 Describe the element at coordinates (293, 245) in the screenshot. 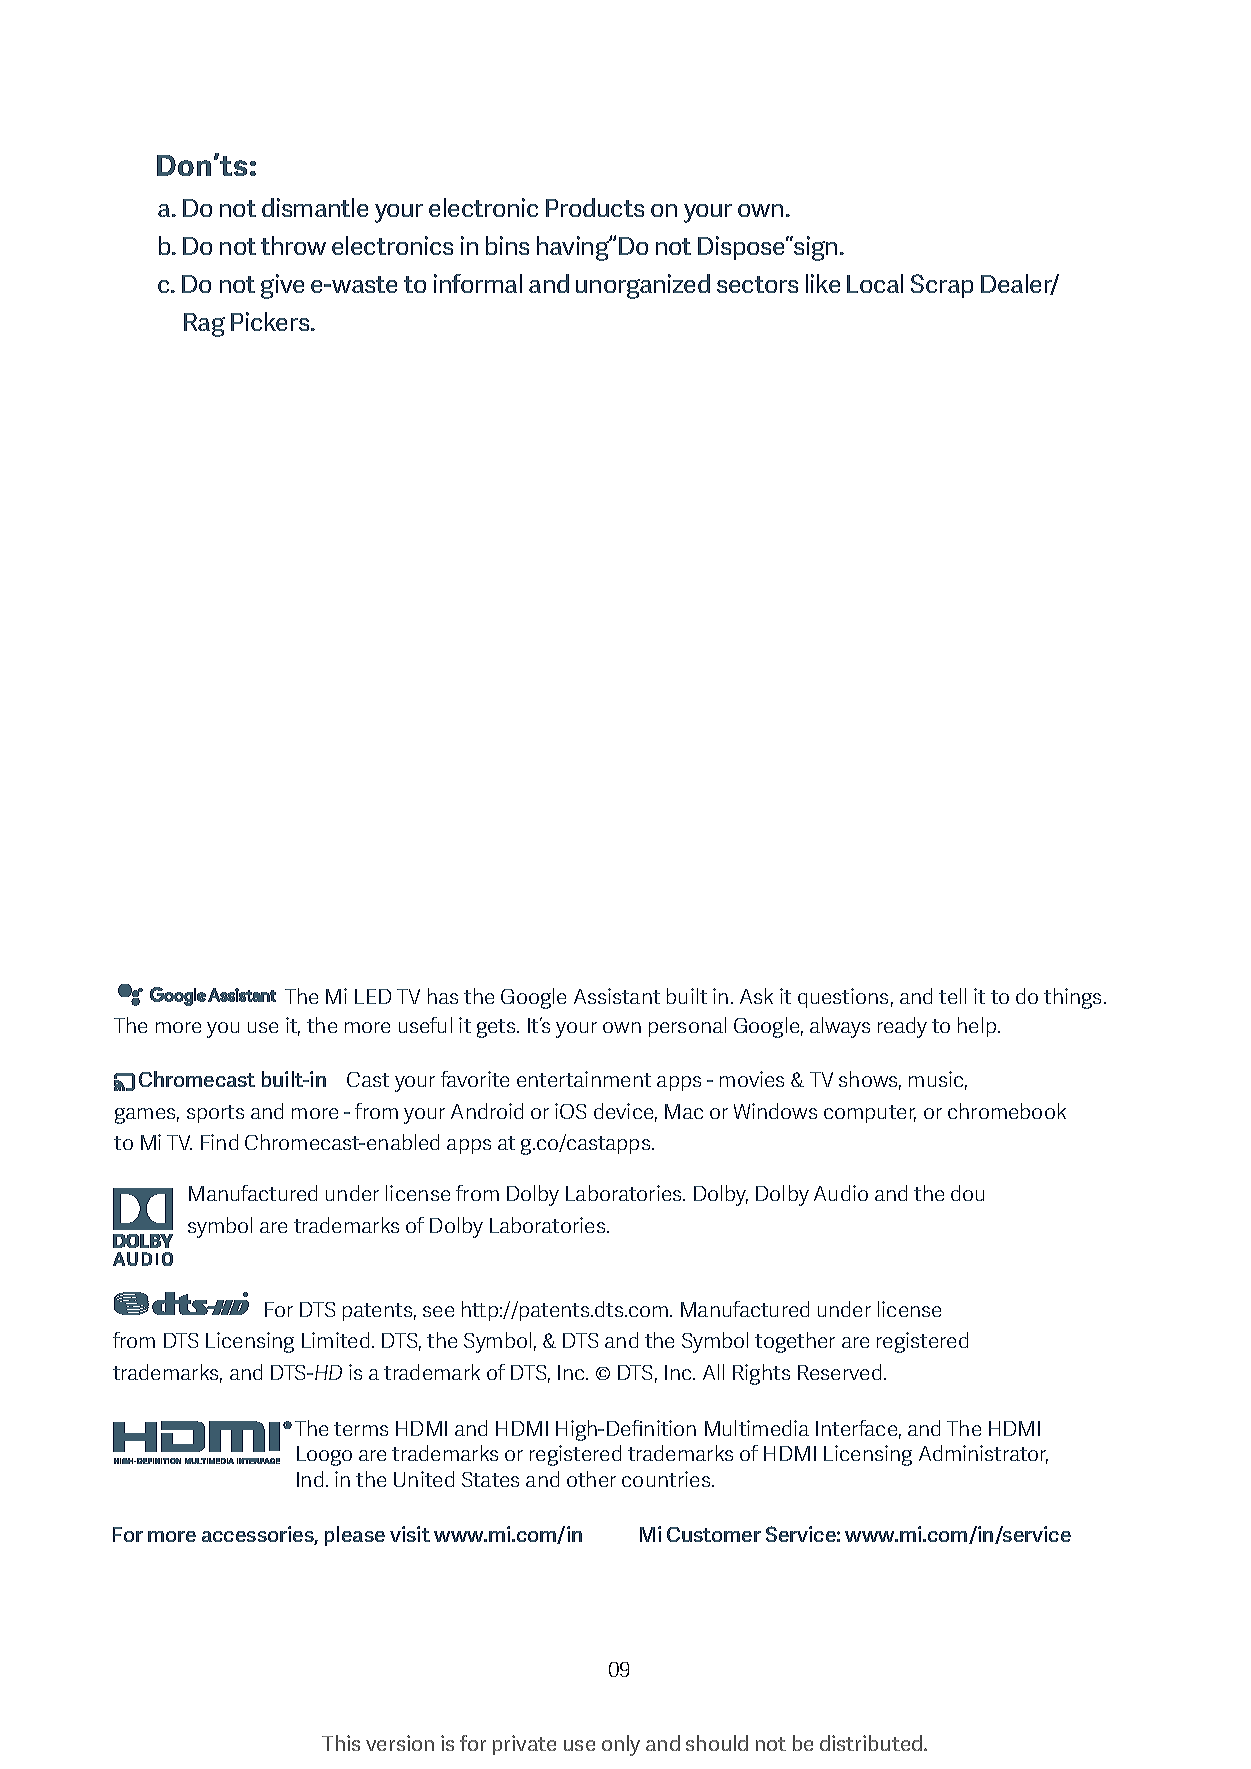

I see `throw` at that location.
